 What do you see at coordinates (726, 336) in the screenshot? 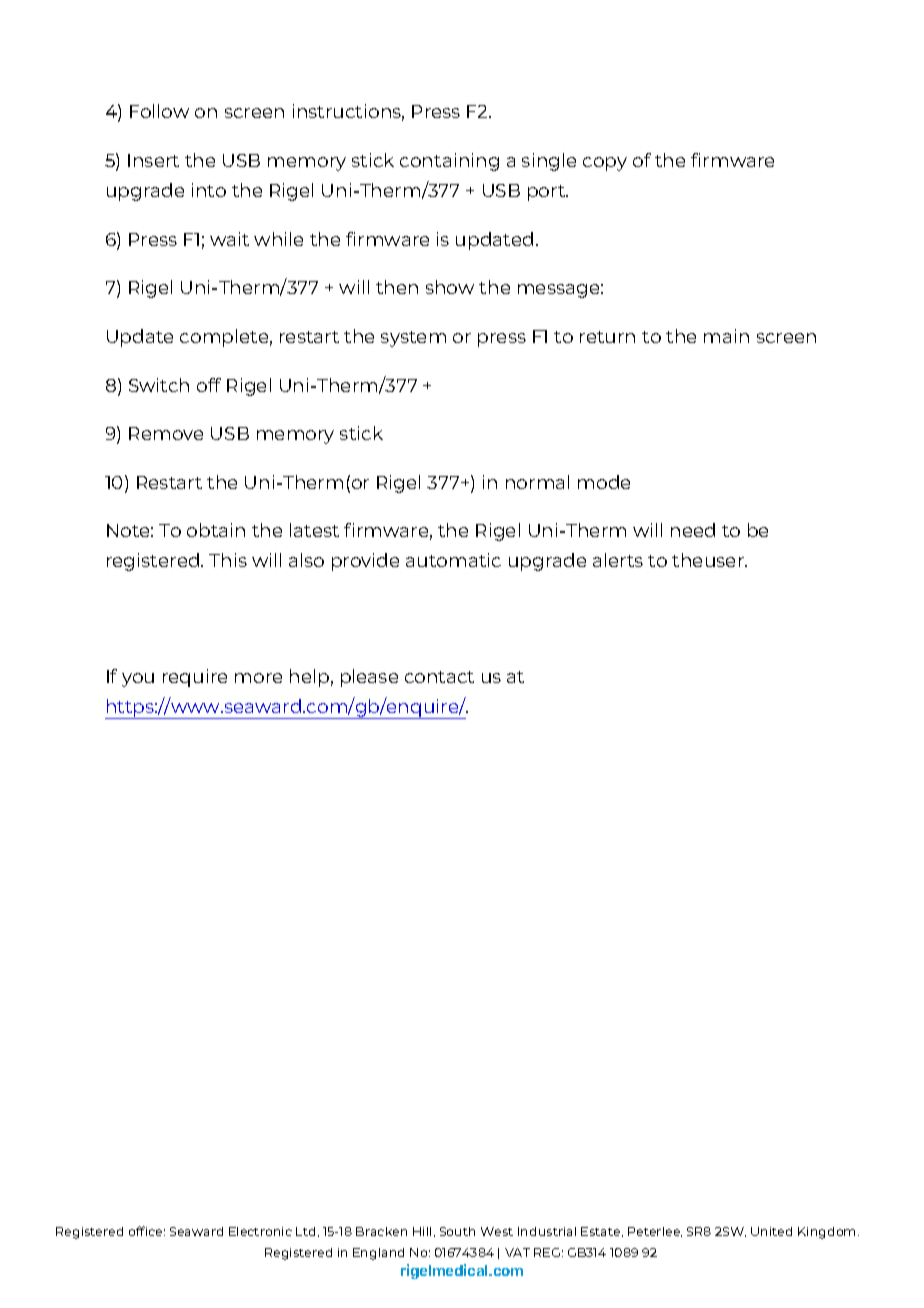
I see `main` at bounding box center [726, 336].
